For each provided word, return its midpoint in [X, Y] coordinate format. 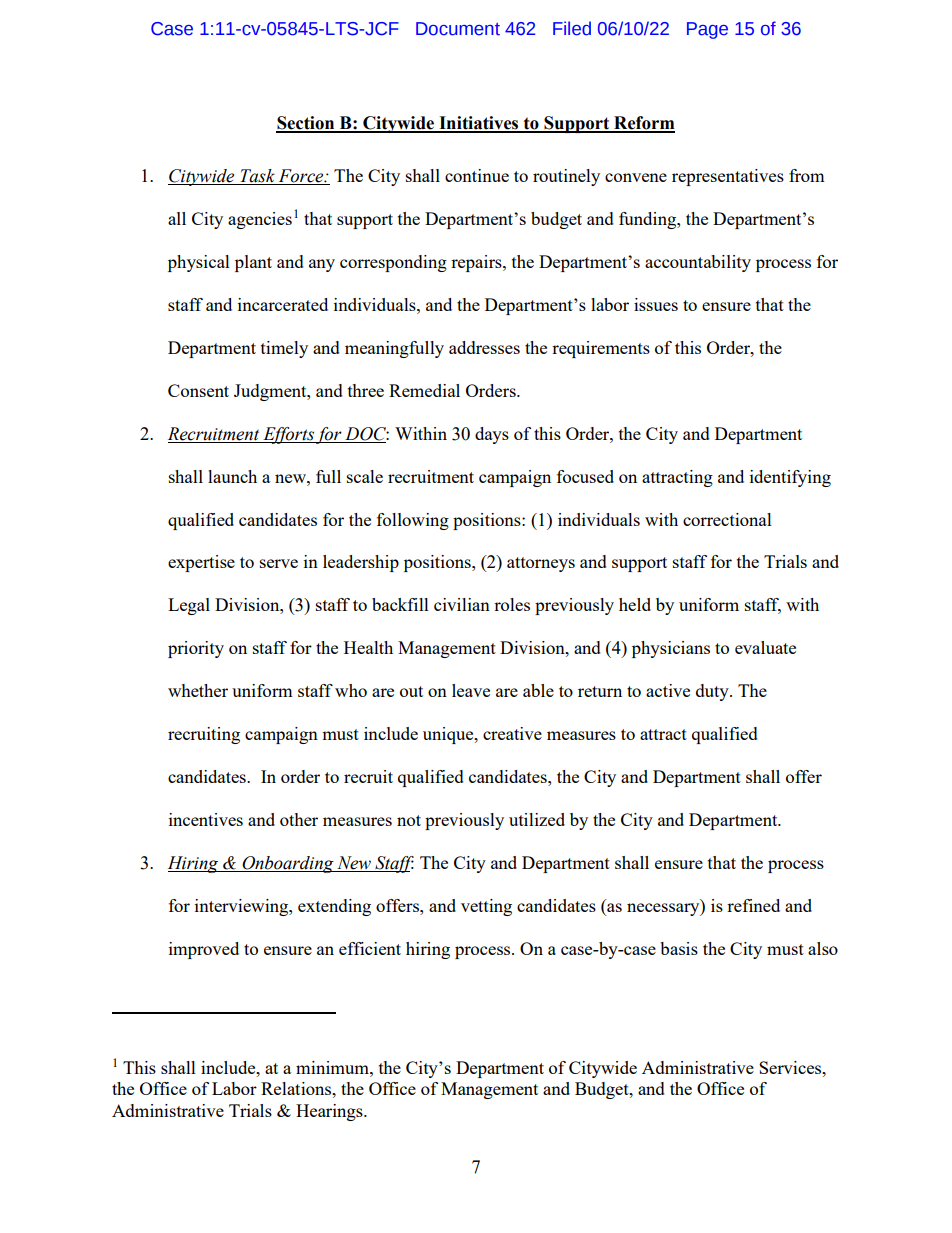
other [299, 819]
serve [279, 563]
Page [707, 30]
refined [753, 905]
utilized [537, 819]
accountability [698, 263]
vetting [486, 907]
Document [458, 29]
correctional [727, 519]
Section [306, 124]
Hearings [330, 1112]
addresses [484, 347]
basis [679, 948]
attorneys [541, 564]
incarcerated [283, 304]
